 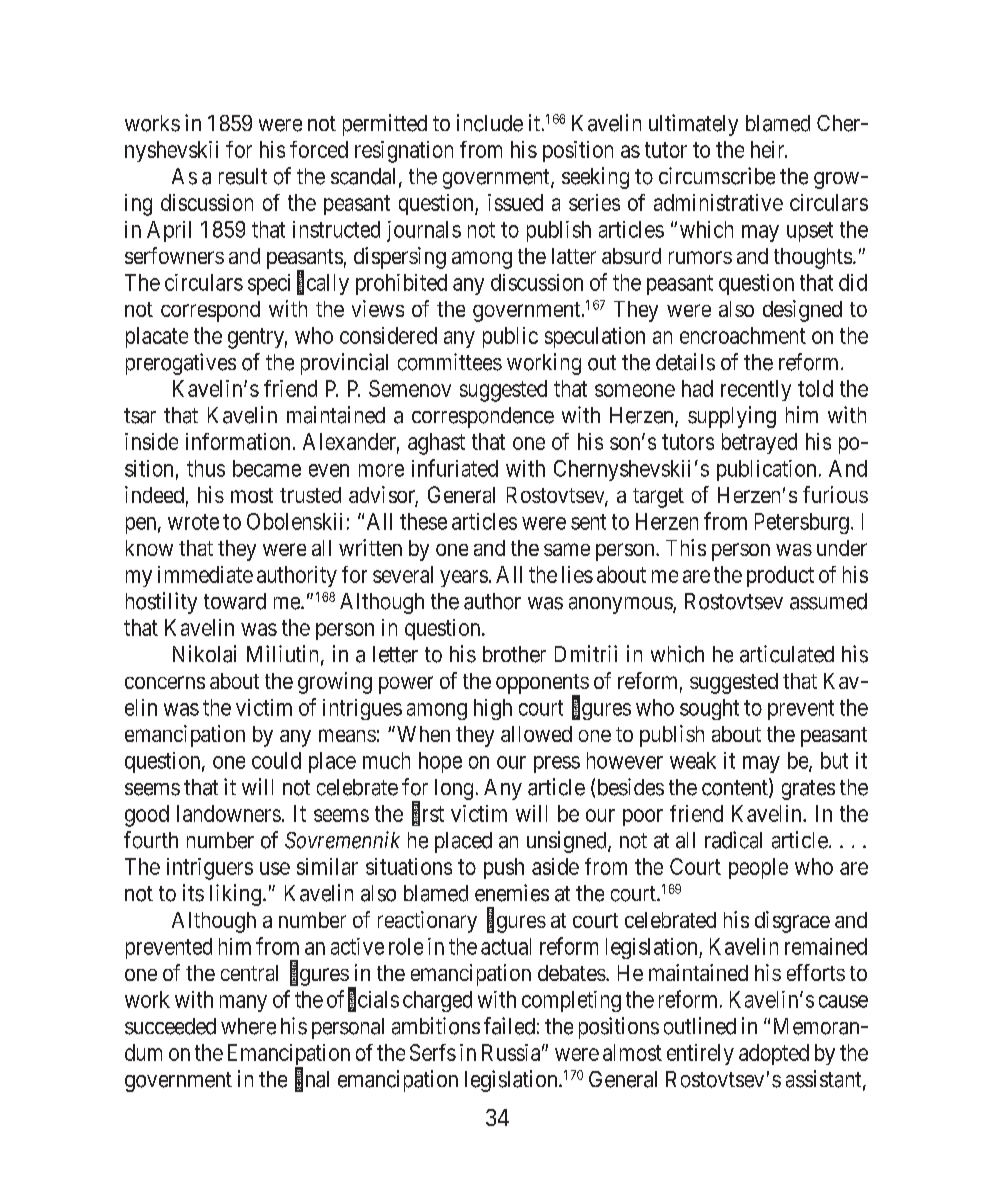 What do you see at coordinates (509, 1026) in the screenshot?
I see `failed` at bounding box center [509, 1026].
